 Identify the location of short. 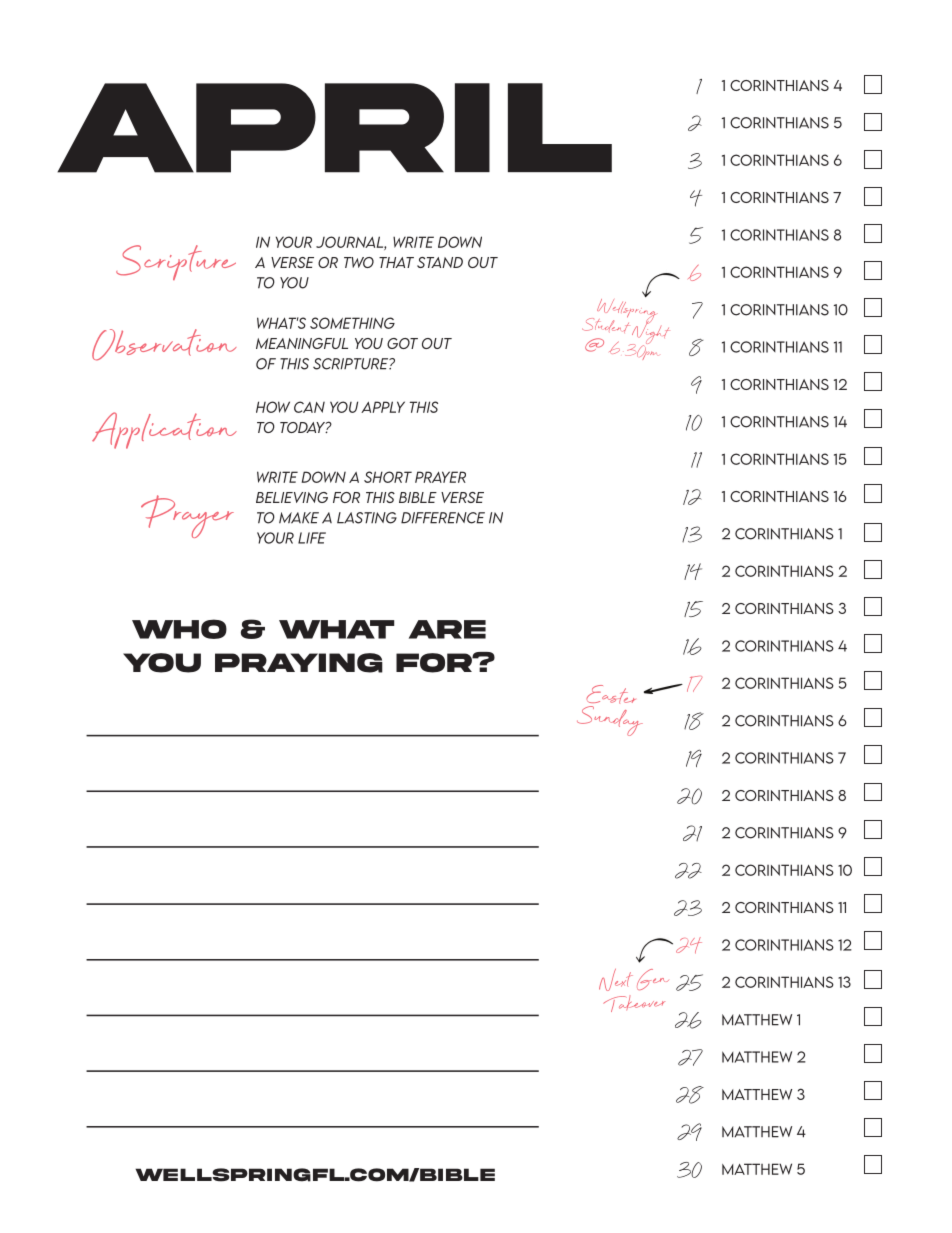
(388, 477).
